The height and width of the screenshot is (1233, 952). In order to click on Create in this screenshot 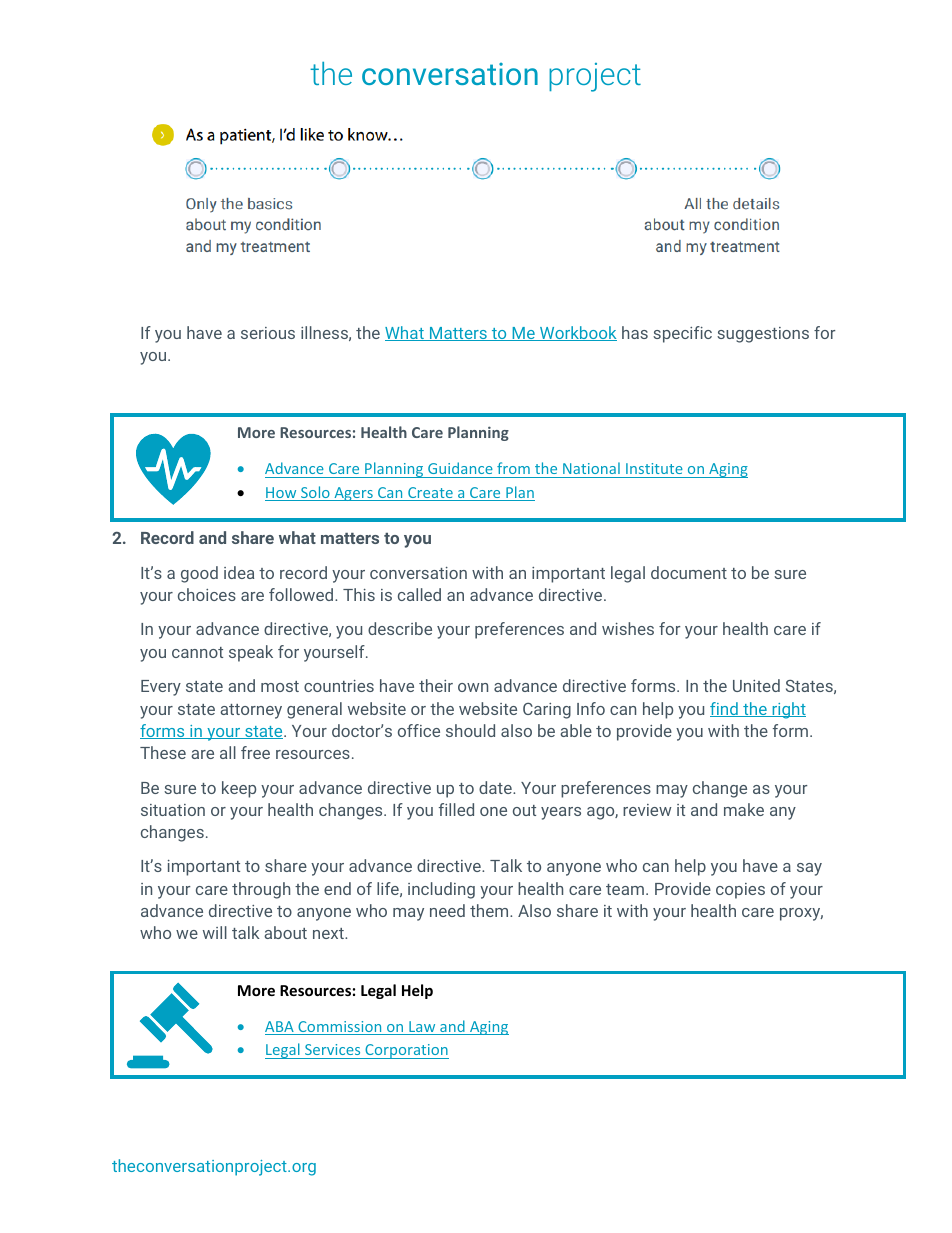, I will do `click(430, 494)`.
